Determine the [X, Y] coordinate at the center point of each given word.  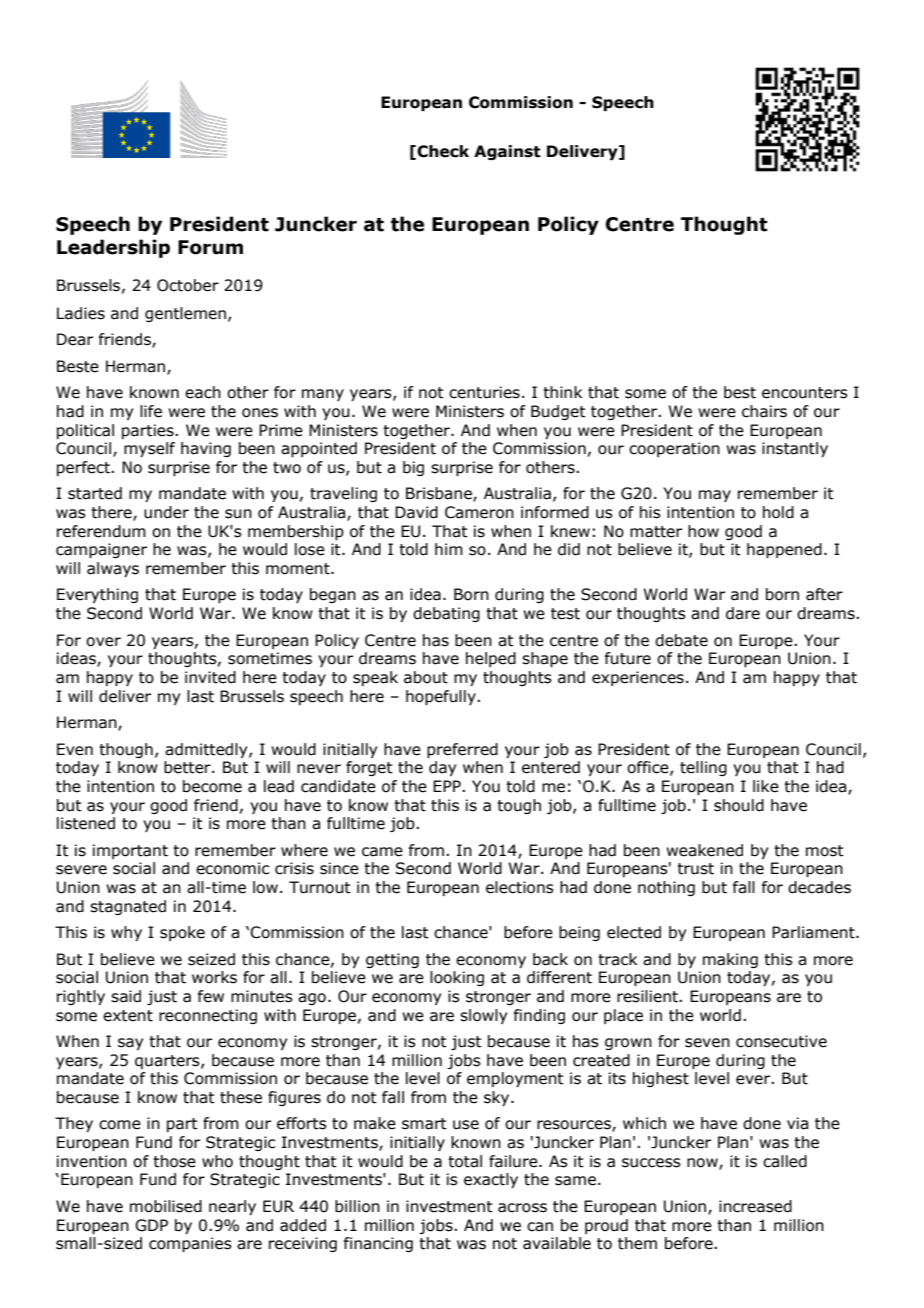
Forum [210, 247]
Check [443, 151]
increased [755, 1206]
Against [507, 152]
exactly [491, 1180]
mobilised [166, 1206]
